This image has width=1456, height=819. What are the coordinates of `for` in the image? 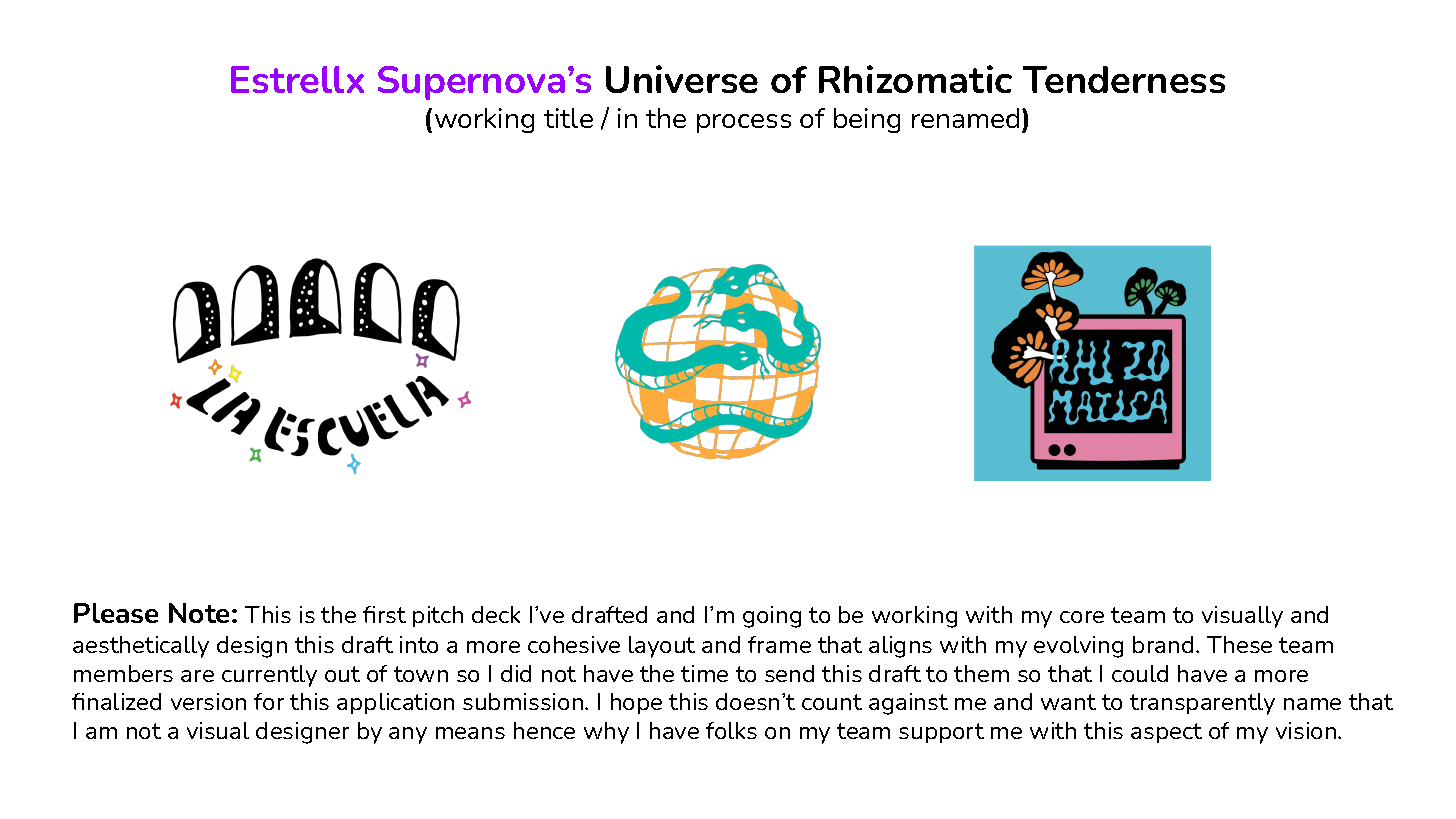 It's located at (269, 701).
